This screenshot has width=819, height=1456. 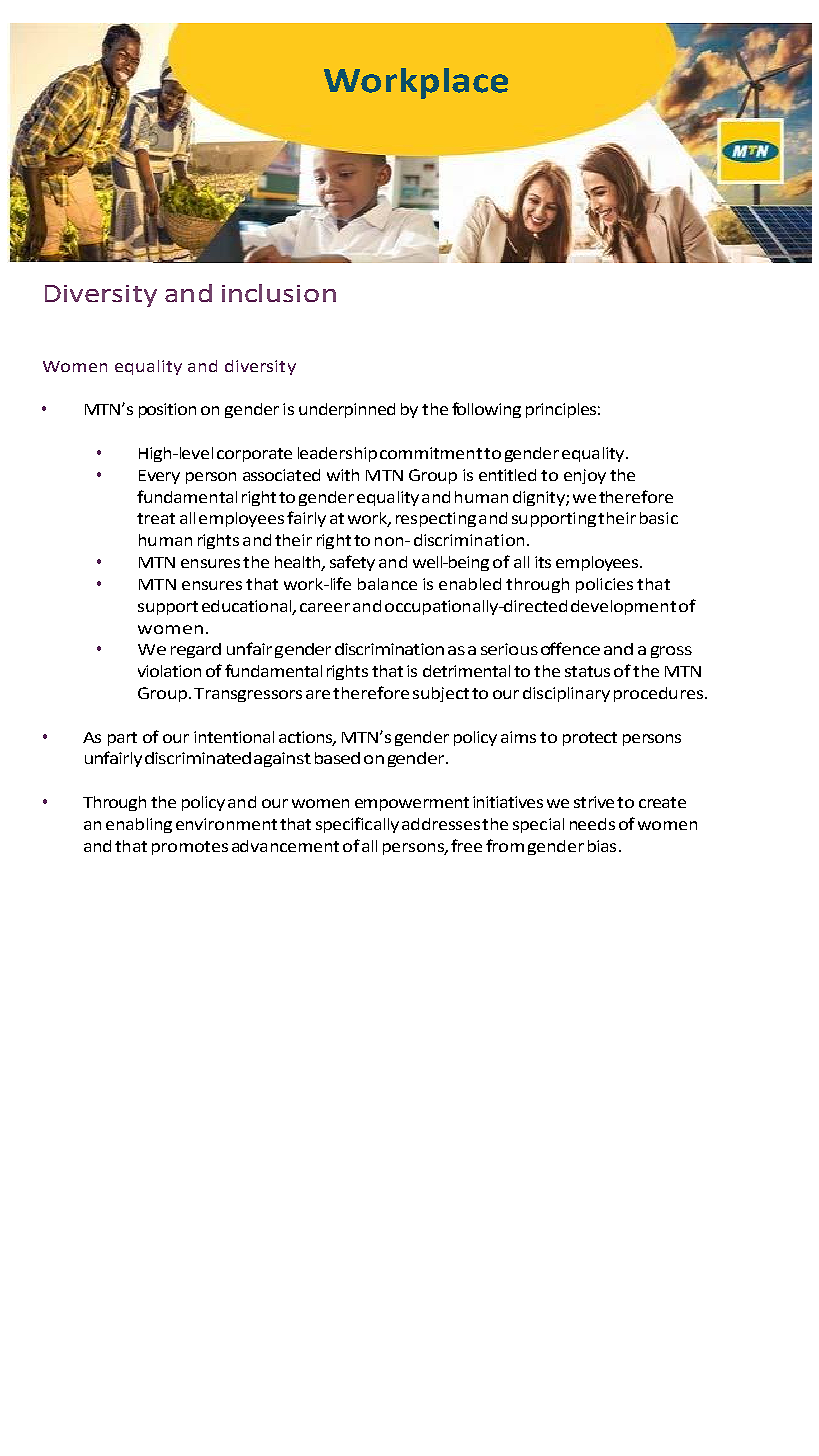 I want to click on entitled, so click(x=507, y=475).
